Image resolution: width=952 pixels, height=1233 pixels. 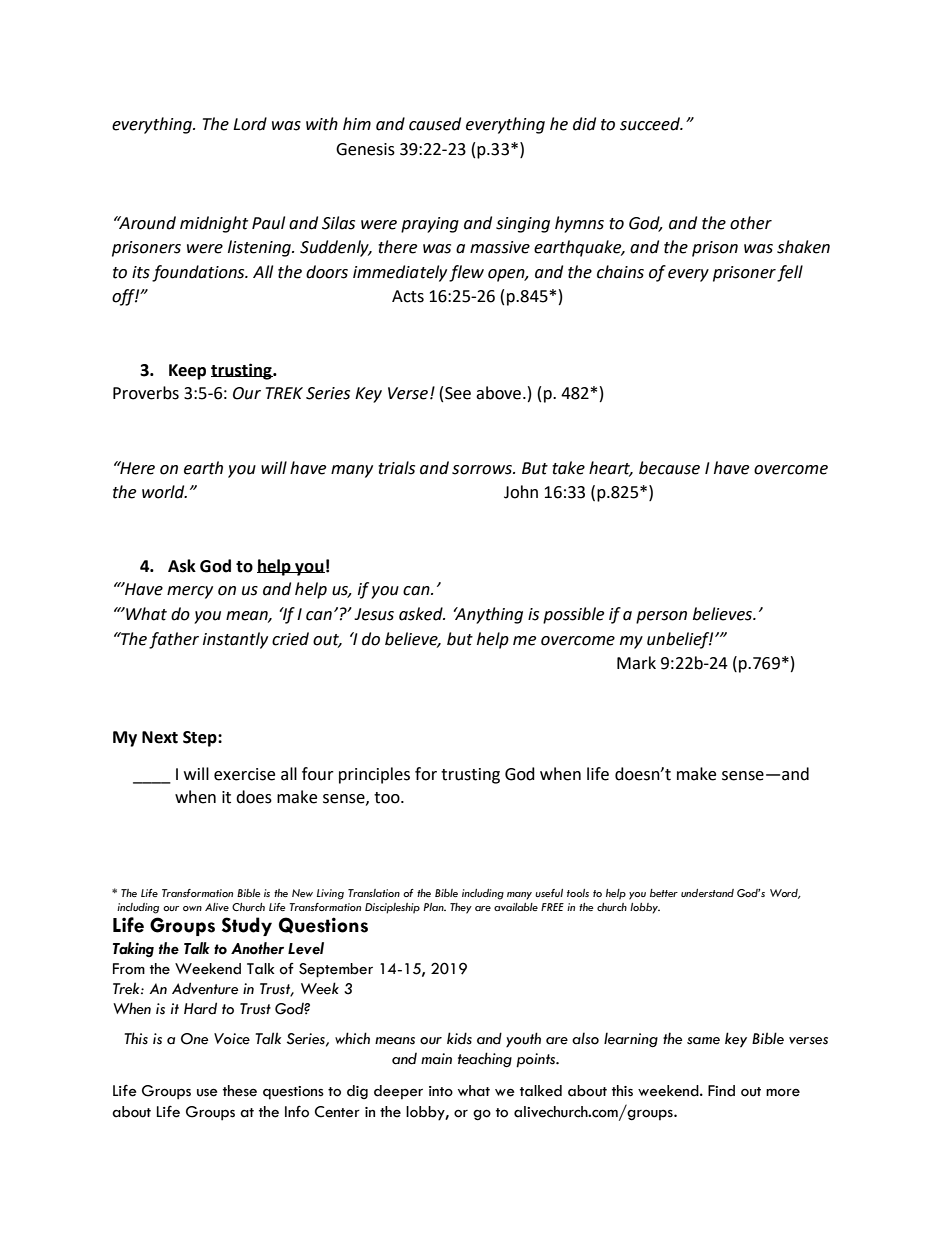 What do you see at coordinates (244, 774) in the image?
I see `exercise` at bounding box center [244, 774].
